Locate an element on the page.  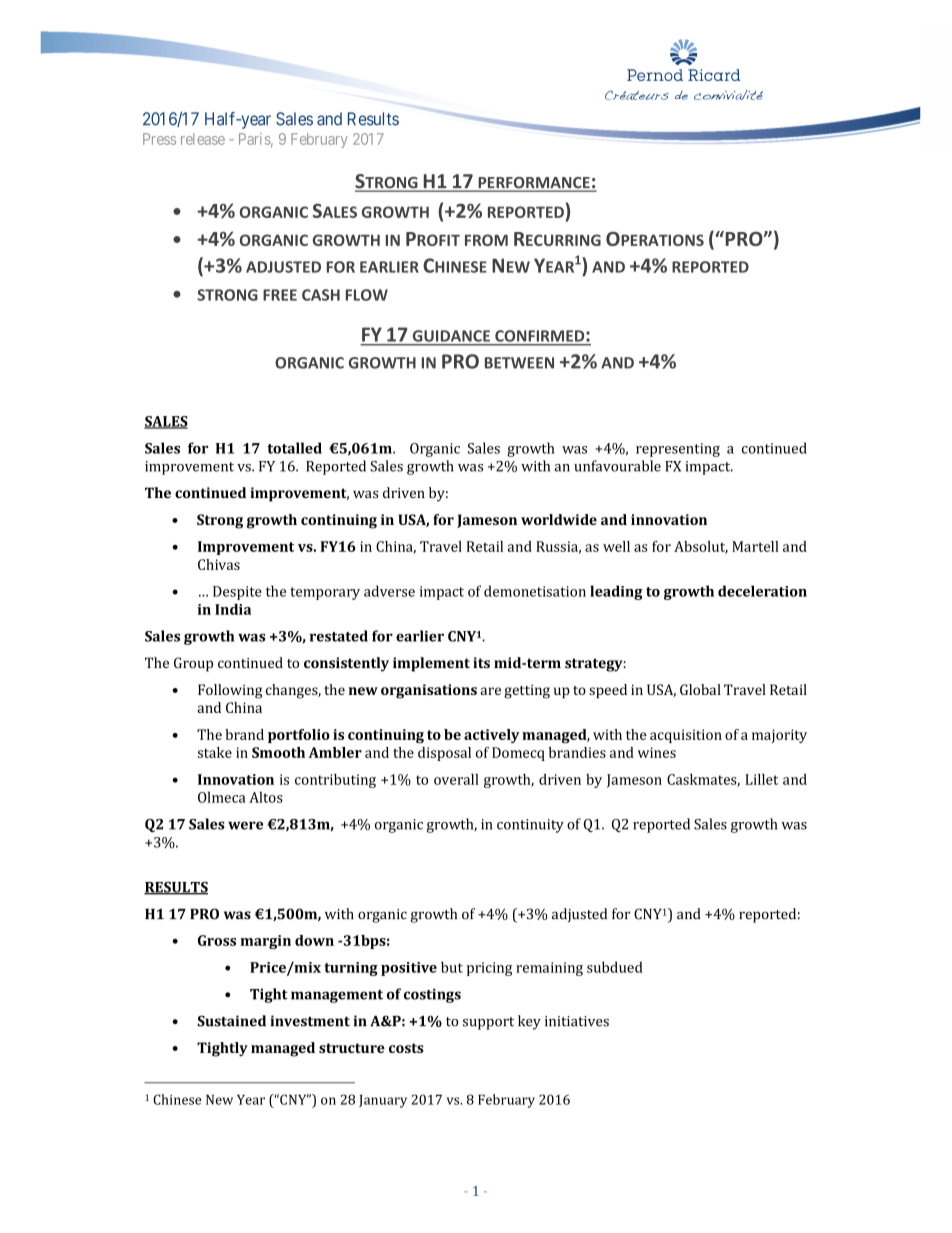
overall is located at coordinates (456, 779).
